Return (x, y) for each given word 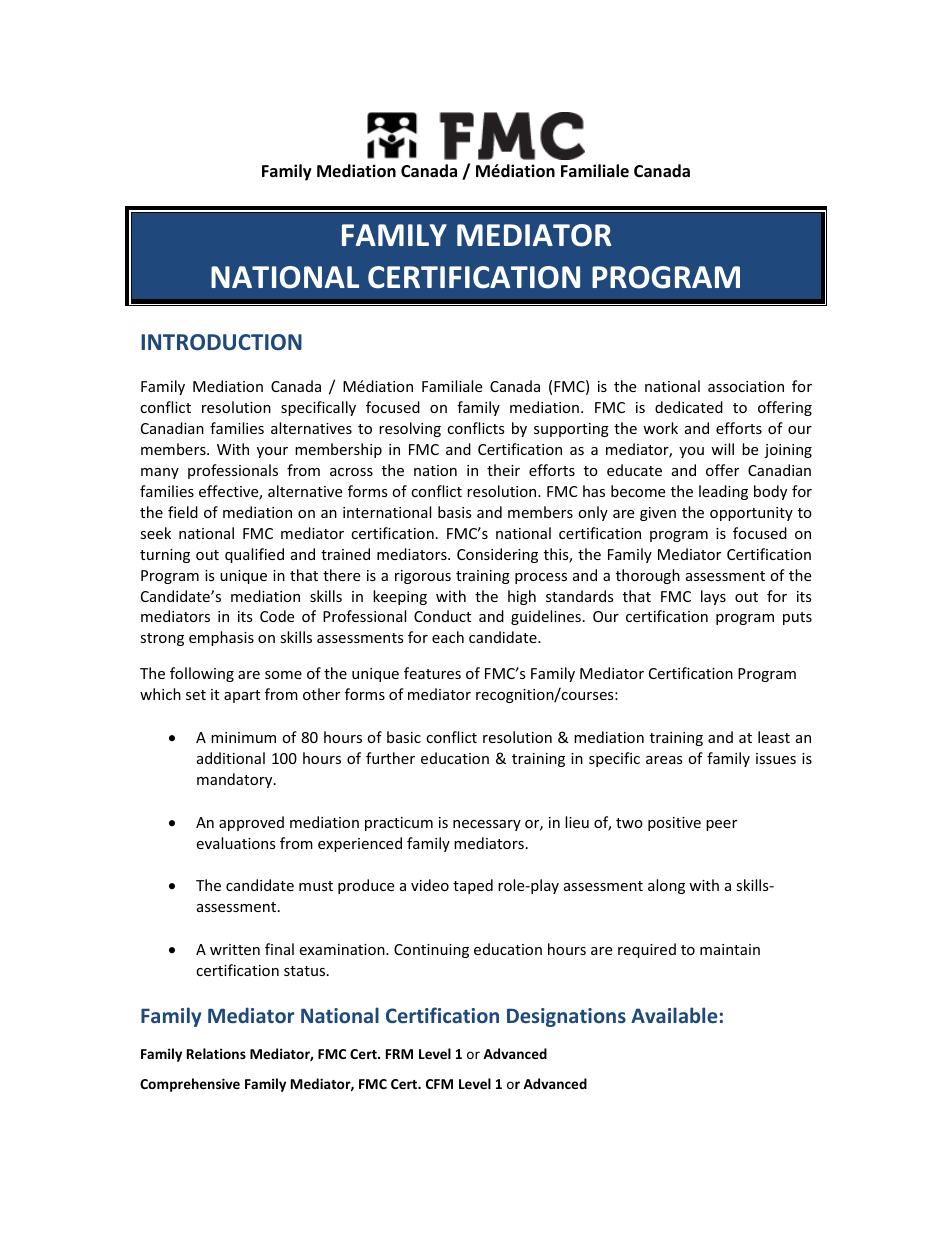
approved (251, 823)
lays (713, 597)
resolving (410, 429)
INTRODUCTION (221, 342)
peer (721, 825)
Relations (216, 1053)
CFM (439, 1084)
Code (277, 616)
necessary (487, 825)
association (746, 386)
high (522, 597)
